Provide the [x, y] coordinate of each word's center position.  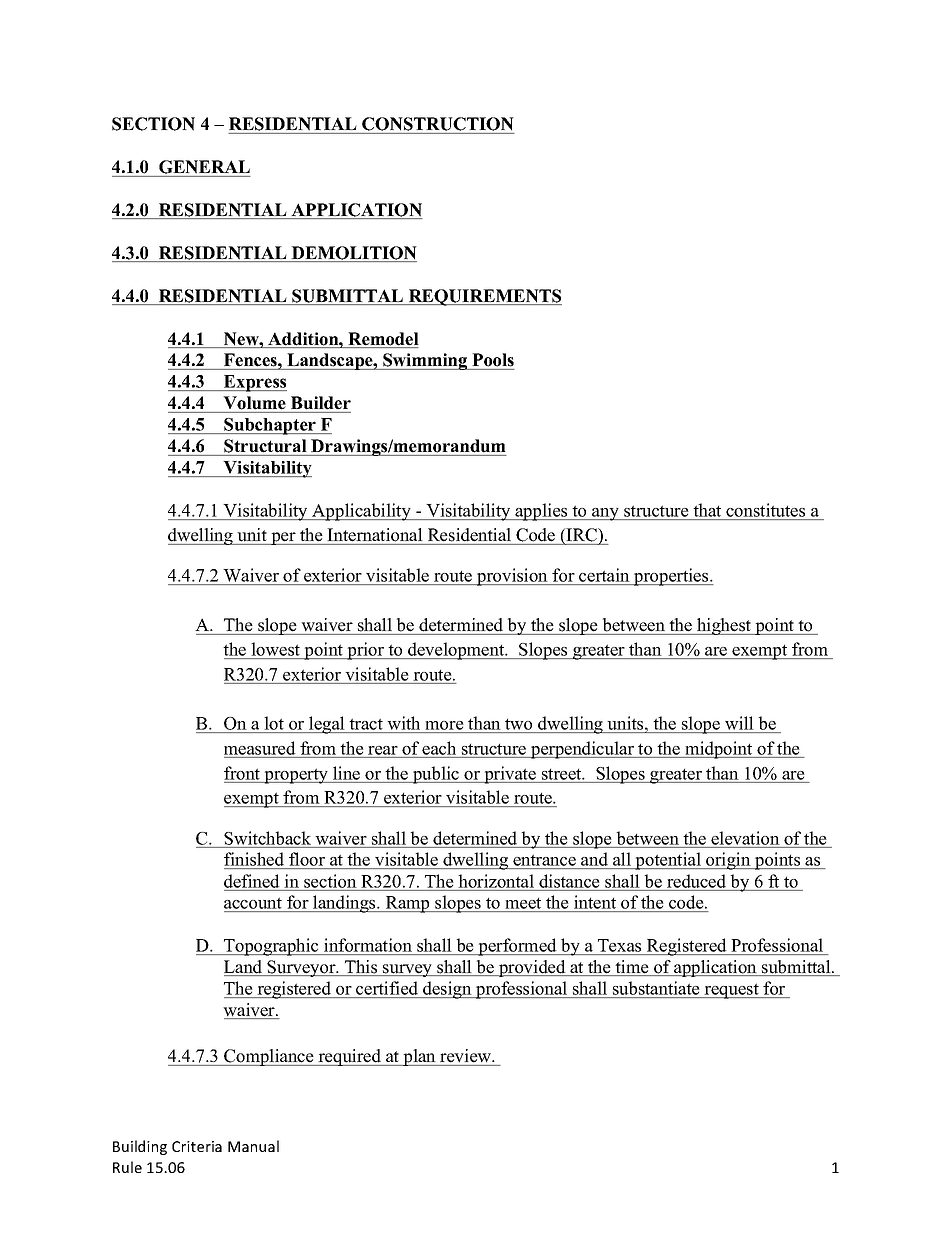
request [732, 991]
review [467, 1056]
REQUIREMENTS [484, 297]
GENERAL [204, 167]
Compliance [269, 1057]
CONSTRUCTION [438, 124]
